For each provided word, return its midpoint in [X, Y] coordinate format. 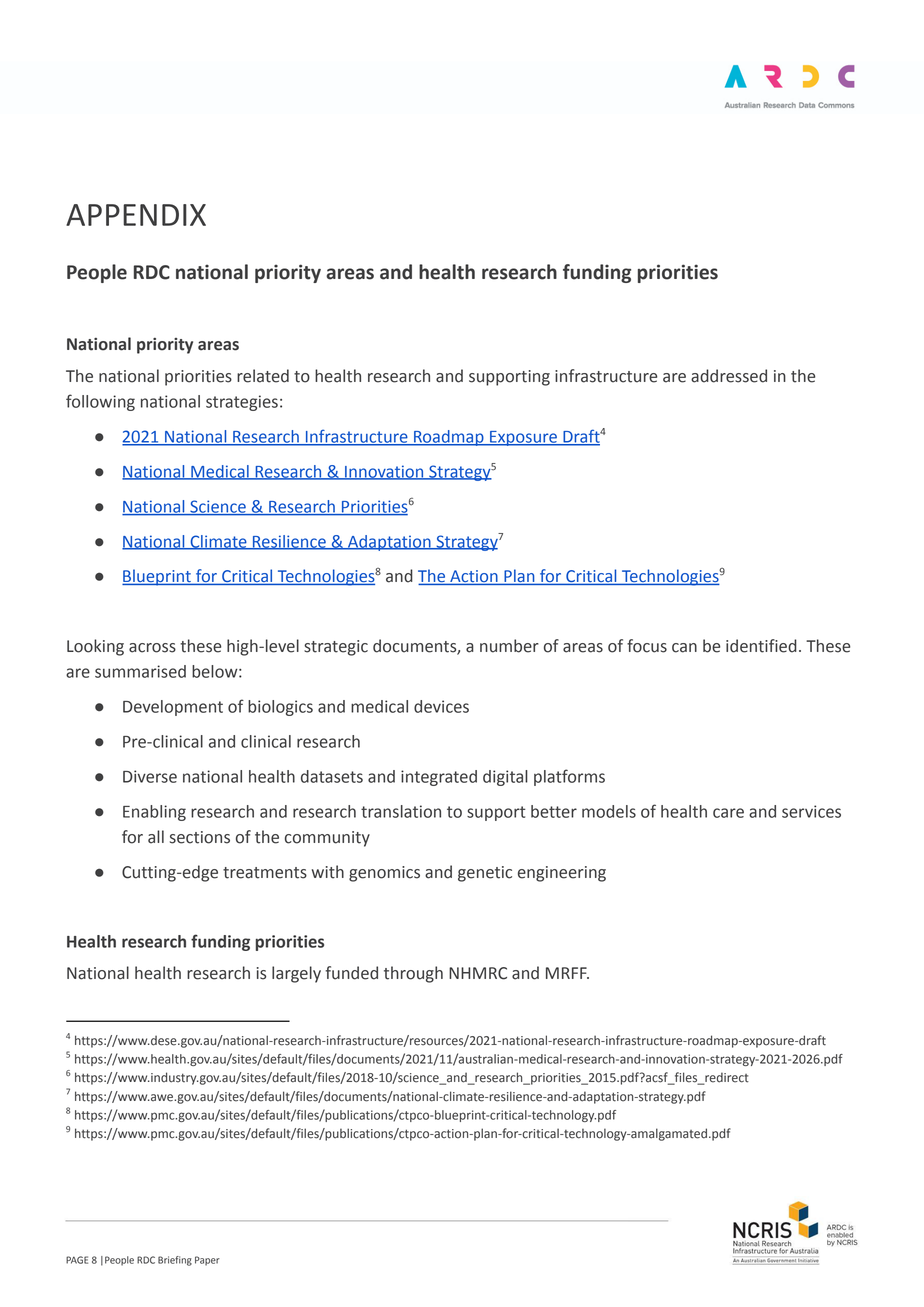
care [728, 813]
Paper [207, 1261]
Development [173, 708]
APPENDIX [136, 215]
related [263, 376]
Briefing [175, 1261]
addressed [729, 376]
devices [441, 706]
